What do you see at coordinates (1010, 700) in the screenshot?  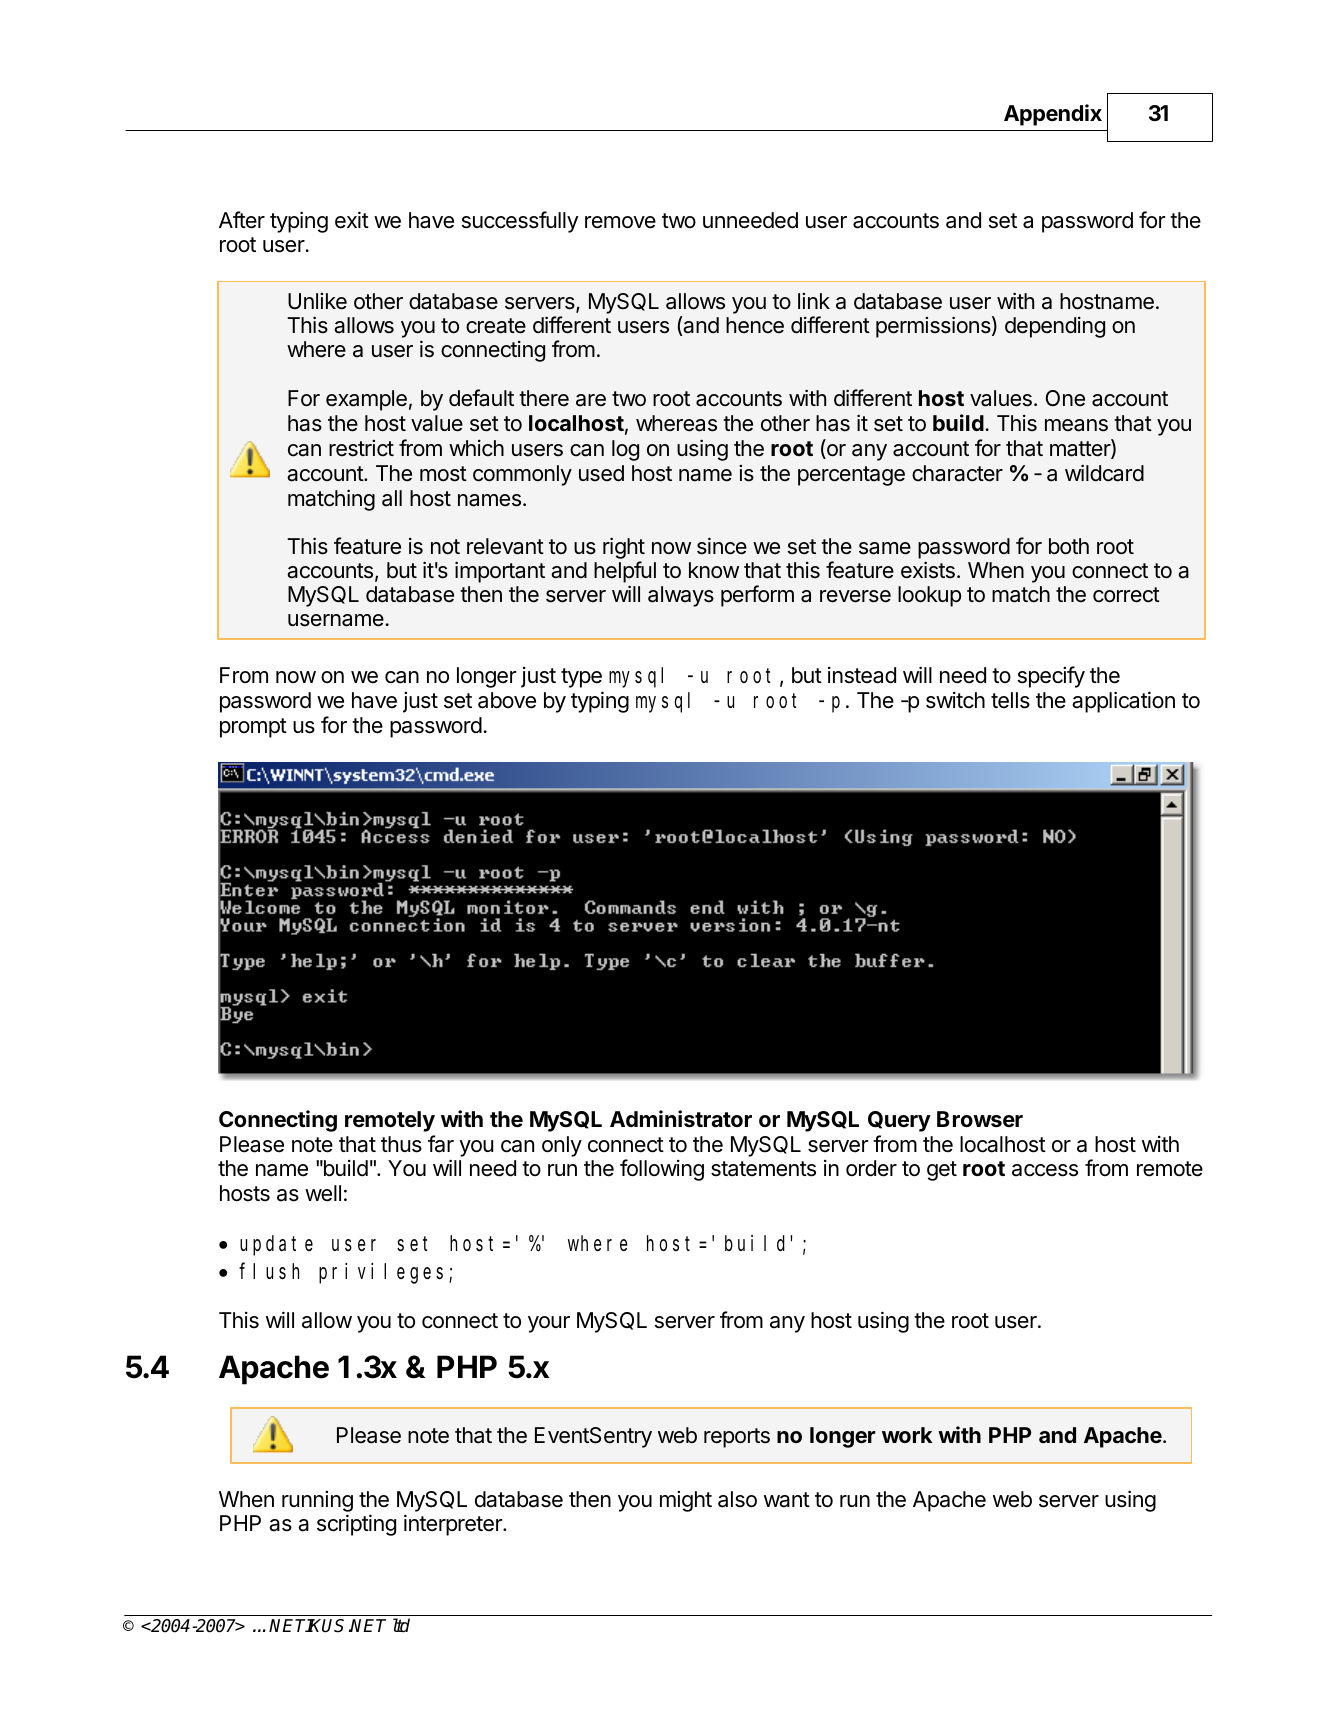 I see `tells` at bounding box center [1010, 700].
